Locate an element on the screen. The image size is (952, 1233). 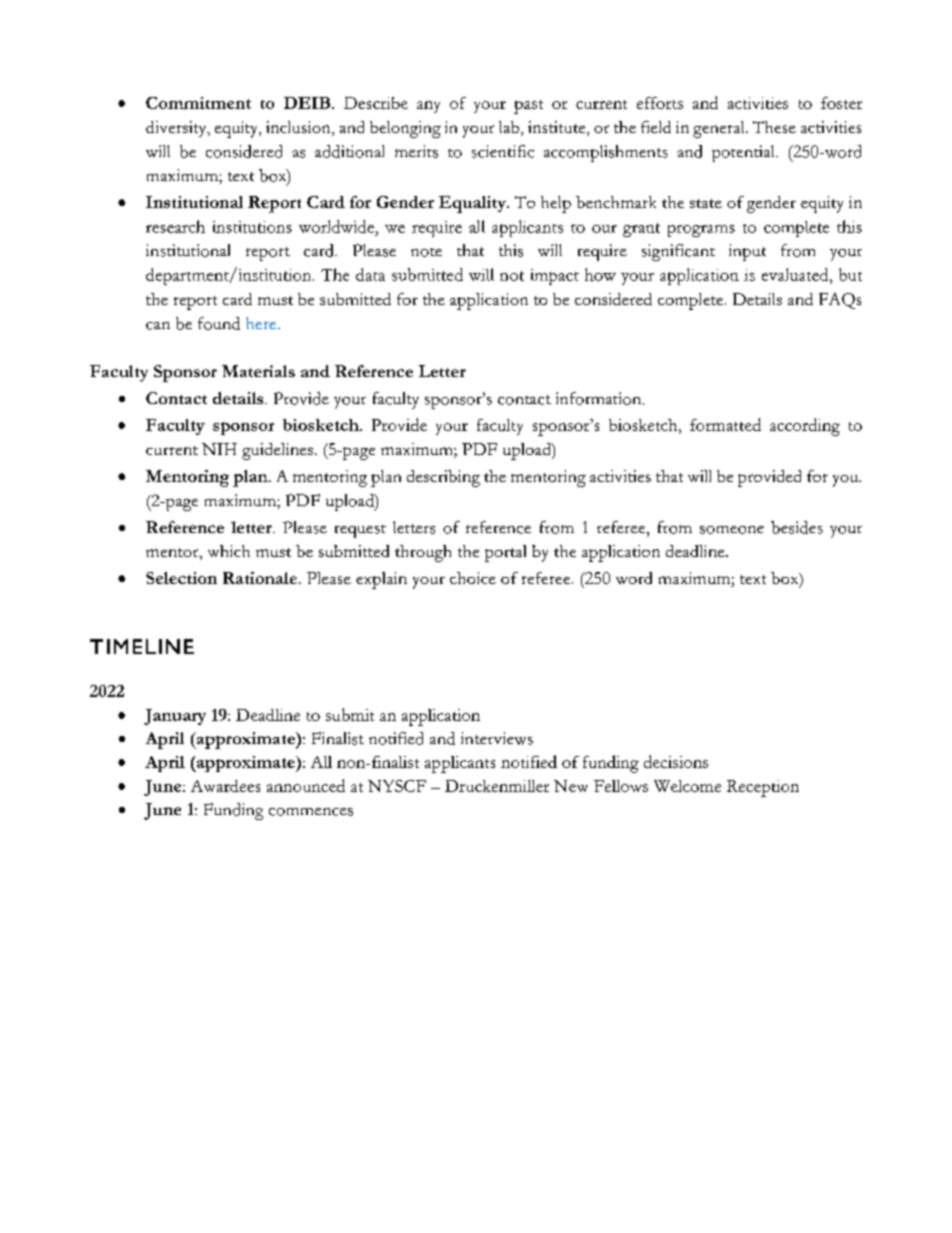
someone is located at coordinates (732, 530).
